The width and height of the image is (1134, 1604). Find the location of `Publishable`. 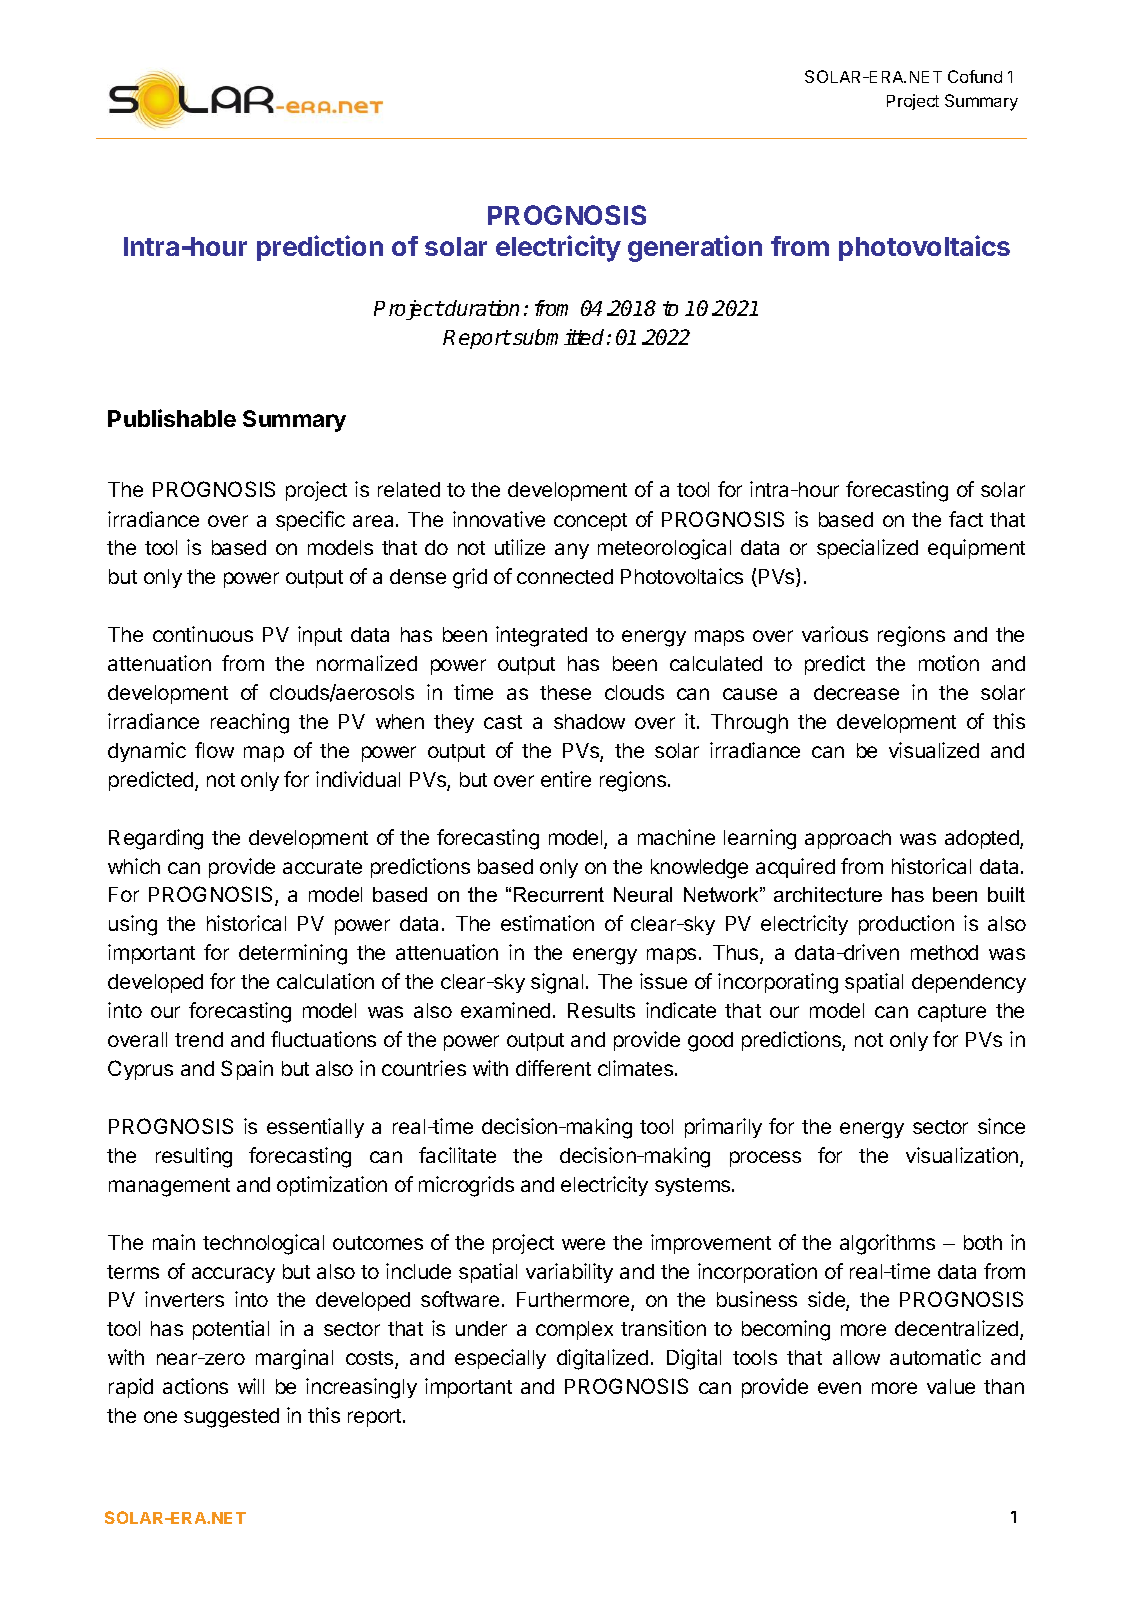

Publishable is located at coordinates (172, 418).
